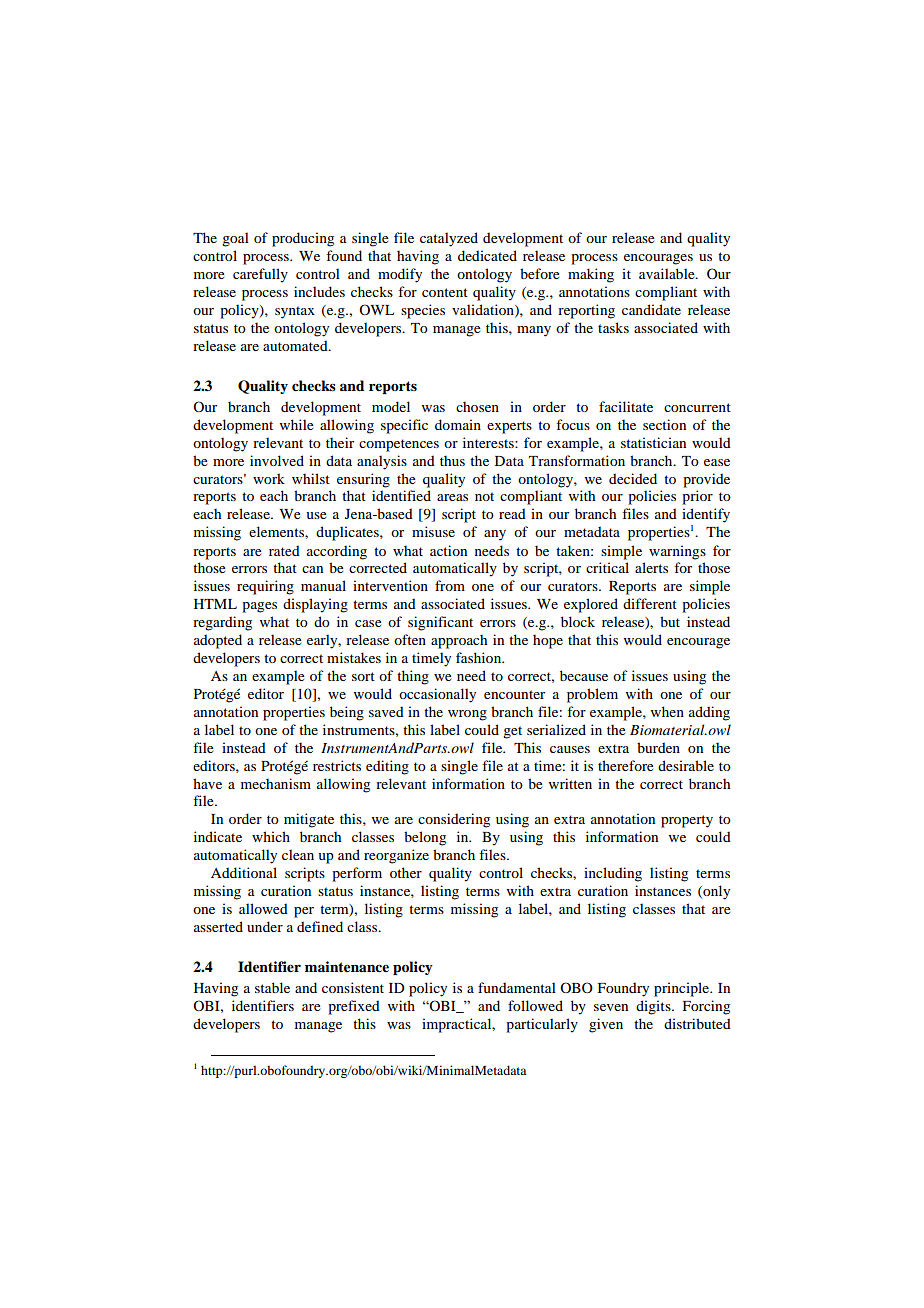  What do you see at coordinates (272, 987) in the screenshot?
I see `stable` at bounding box center [272, 987].
